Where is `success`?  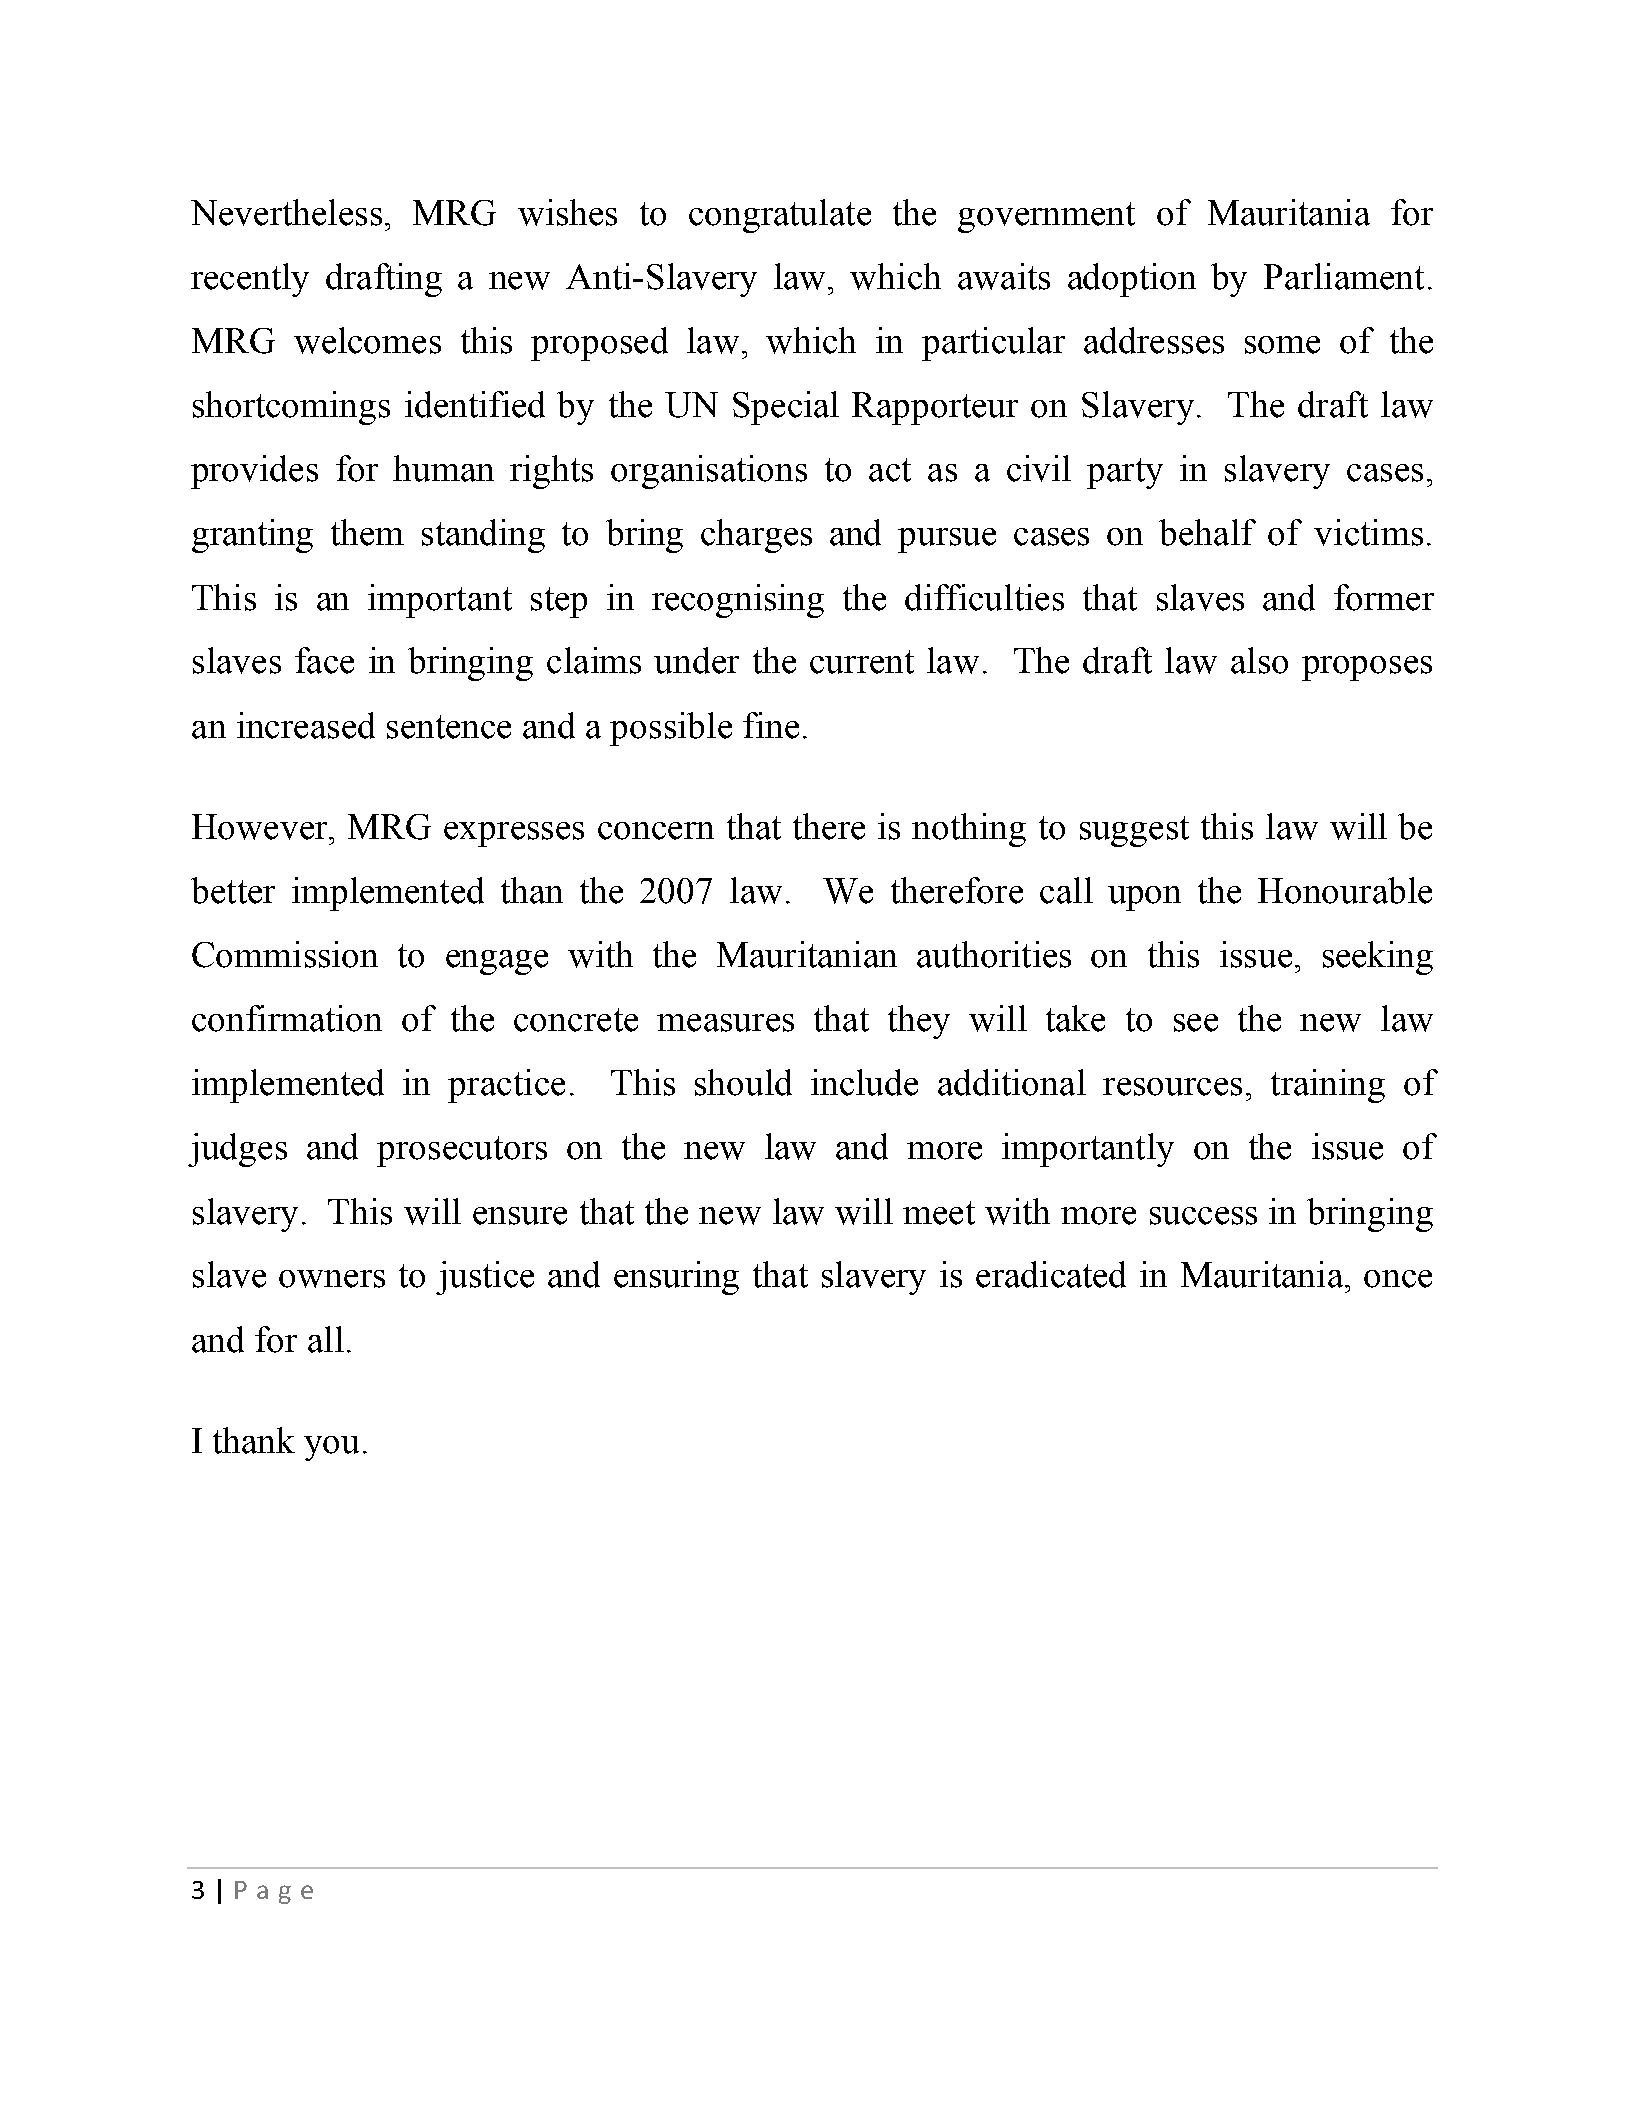 success is located at coordinates (1203, 1216).
